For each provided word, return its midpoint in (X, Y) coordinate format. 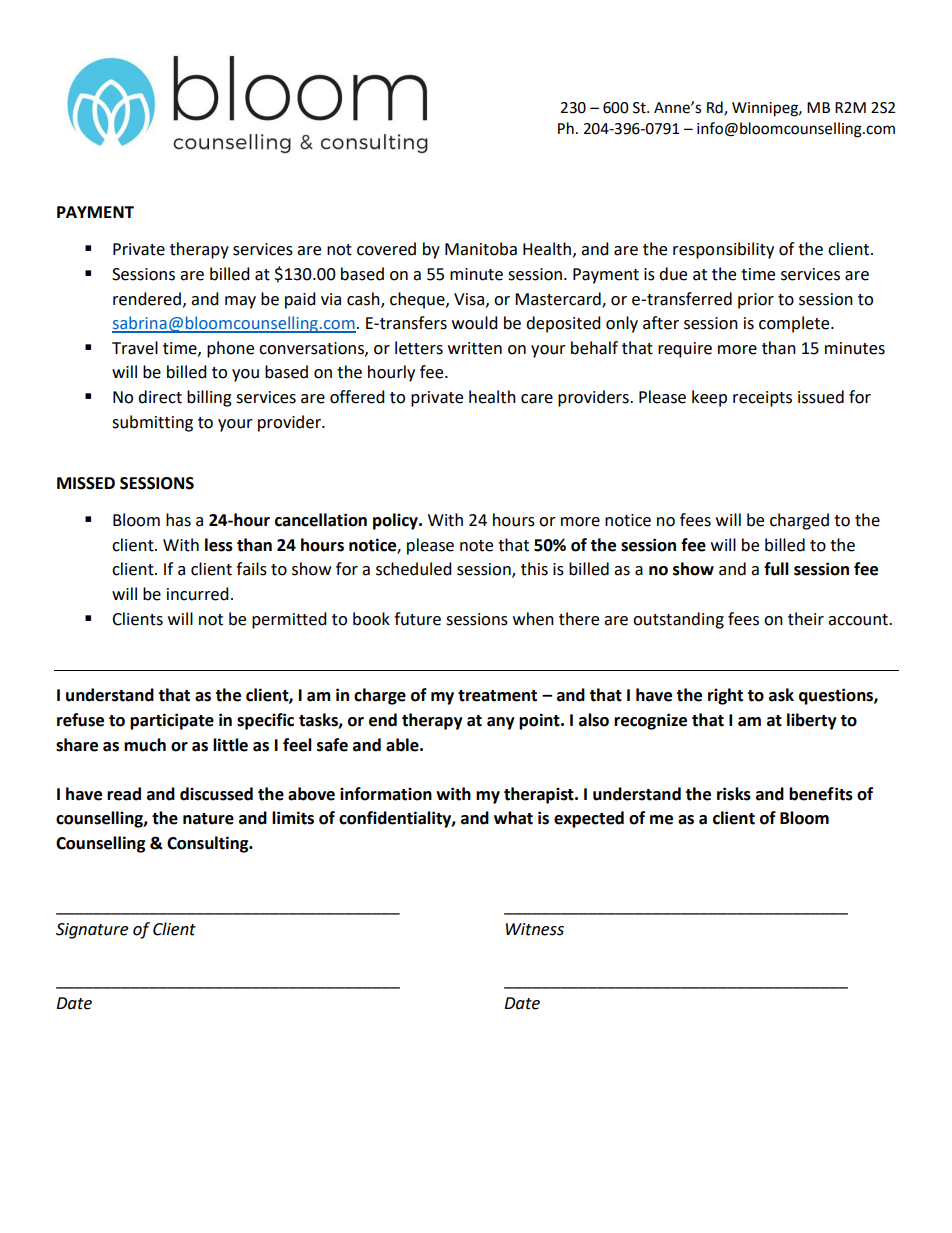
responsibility (723, 250)
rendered (147, 299)
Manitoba (481, 249)
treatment (497, 696)
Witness (535, 929)
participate (172, 721)
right (725, 696)
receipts (762, 399)
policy (396, 521)
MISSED (86, 483)
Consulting (209, 844)
